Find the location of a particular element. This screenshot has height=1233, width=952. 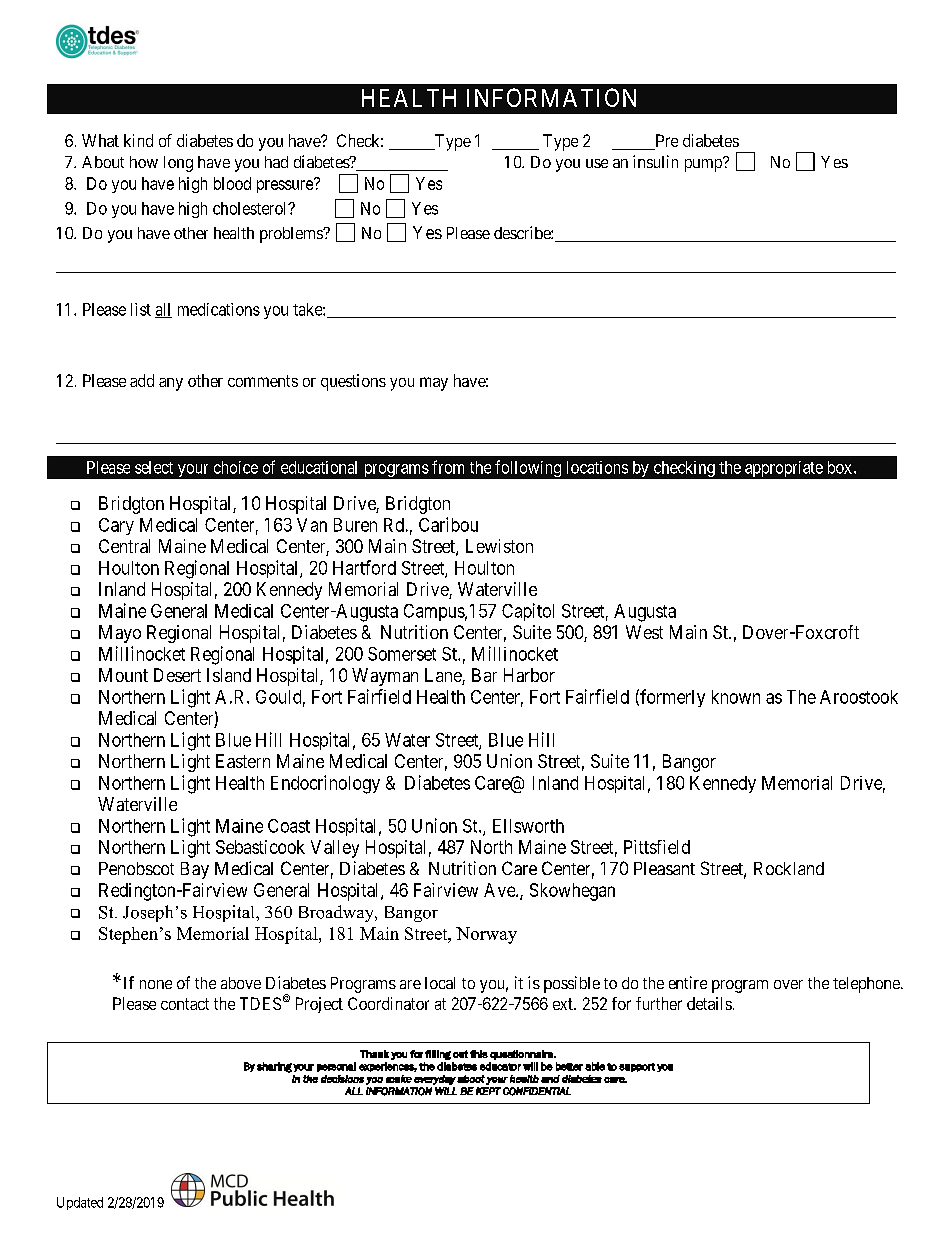

Bar is located at coordinates (484, 675).
